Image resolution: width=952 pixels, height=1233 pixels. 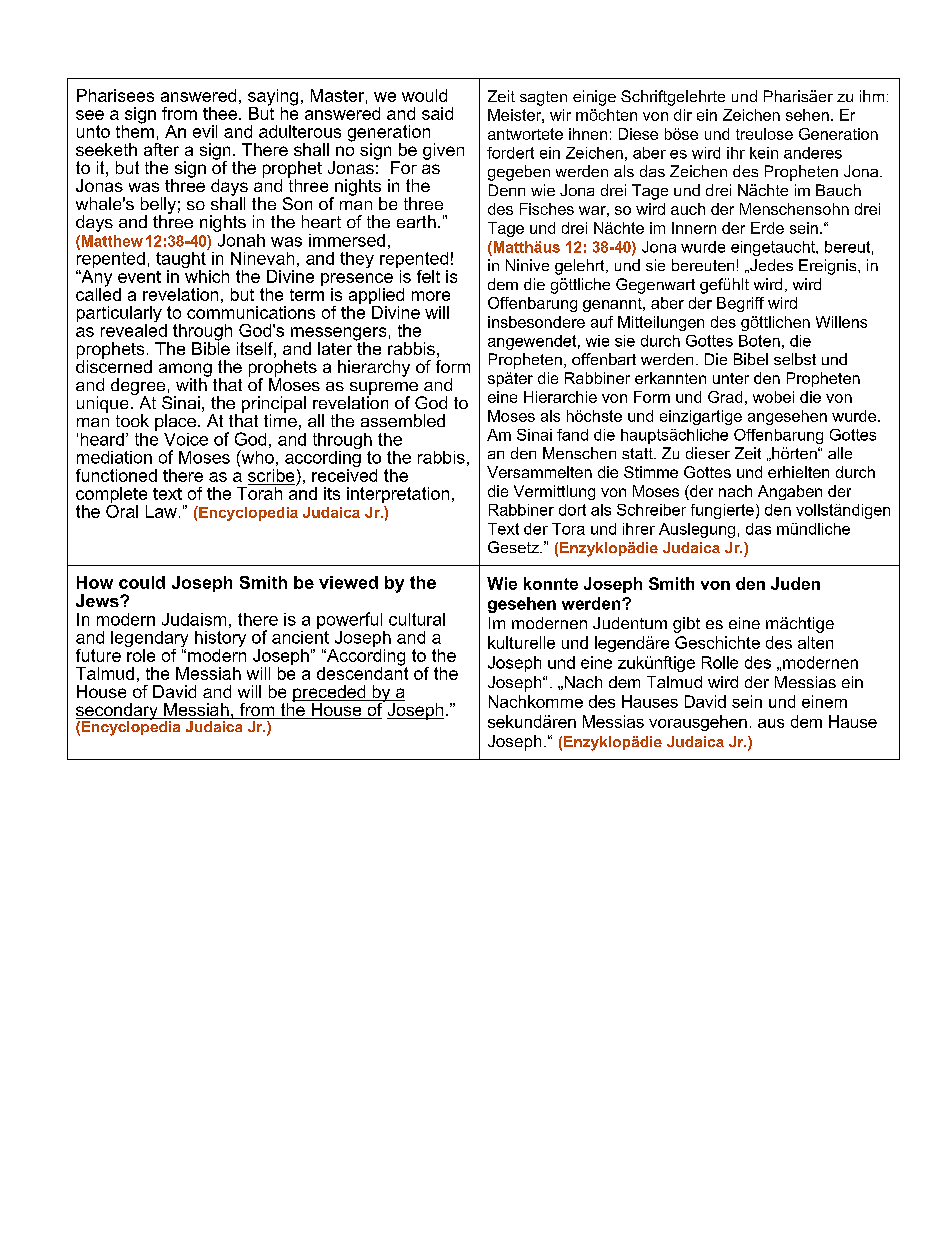 What do you see at coordinates (118, 712) in the image?
I see `secondary` at bounding box center [118, 712].
